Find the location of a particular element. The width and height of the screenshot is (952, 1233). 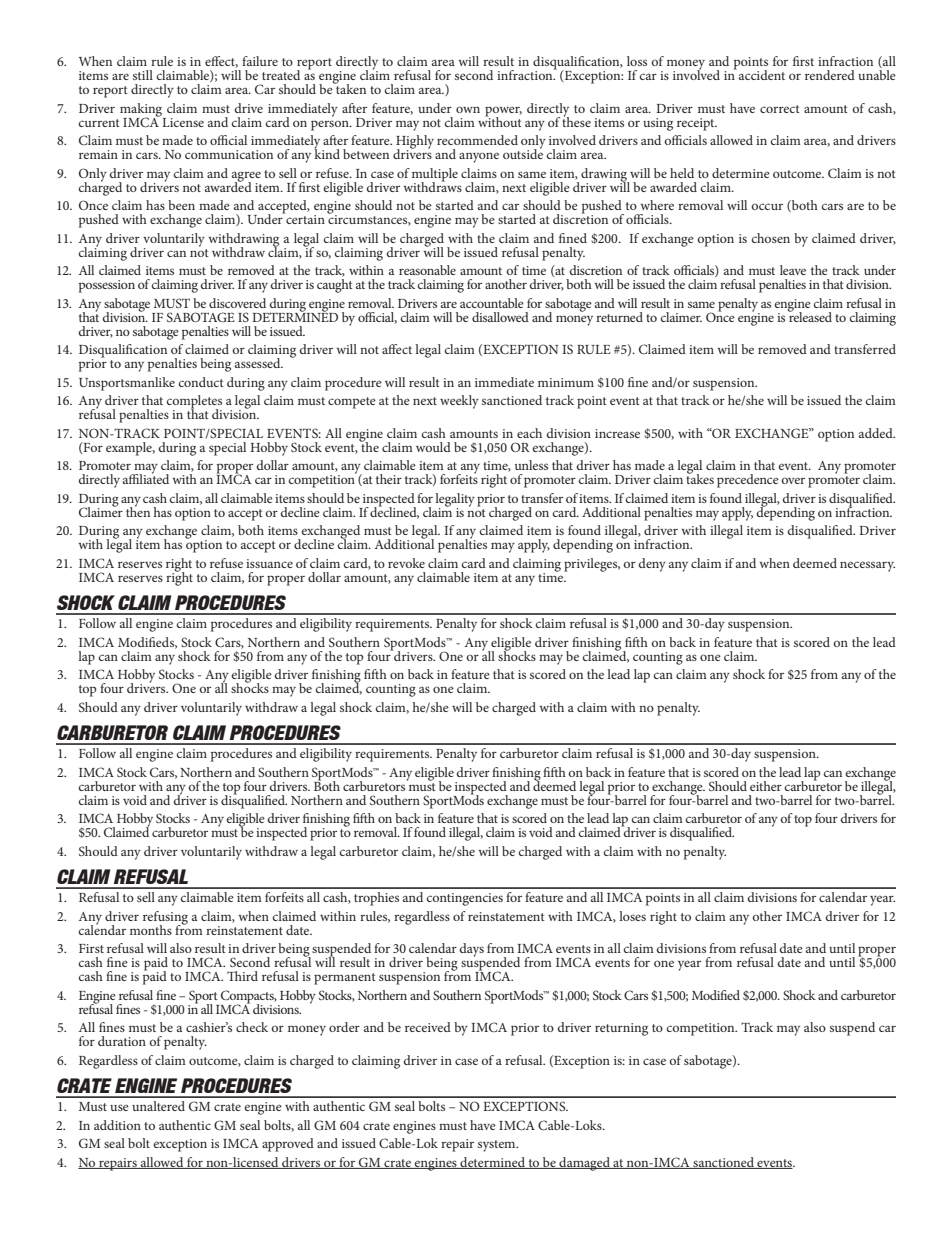

issuance is located at coordinates (269, 563).
